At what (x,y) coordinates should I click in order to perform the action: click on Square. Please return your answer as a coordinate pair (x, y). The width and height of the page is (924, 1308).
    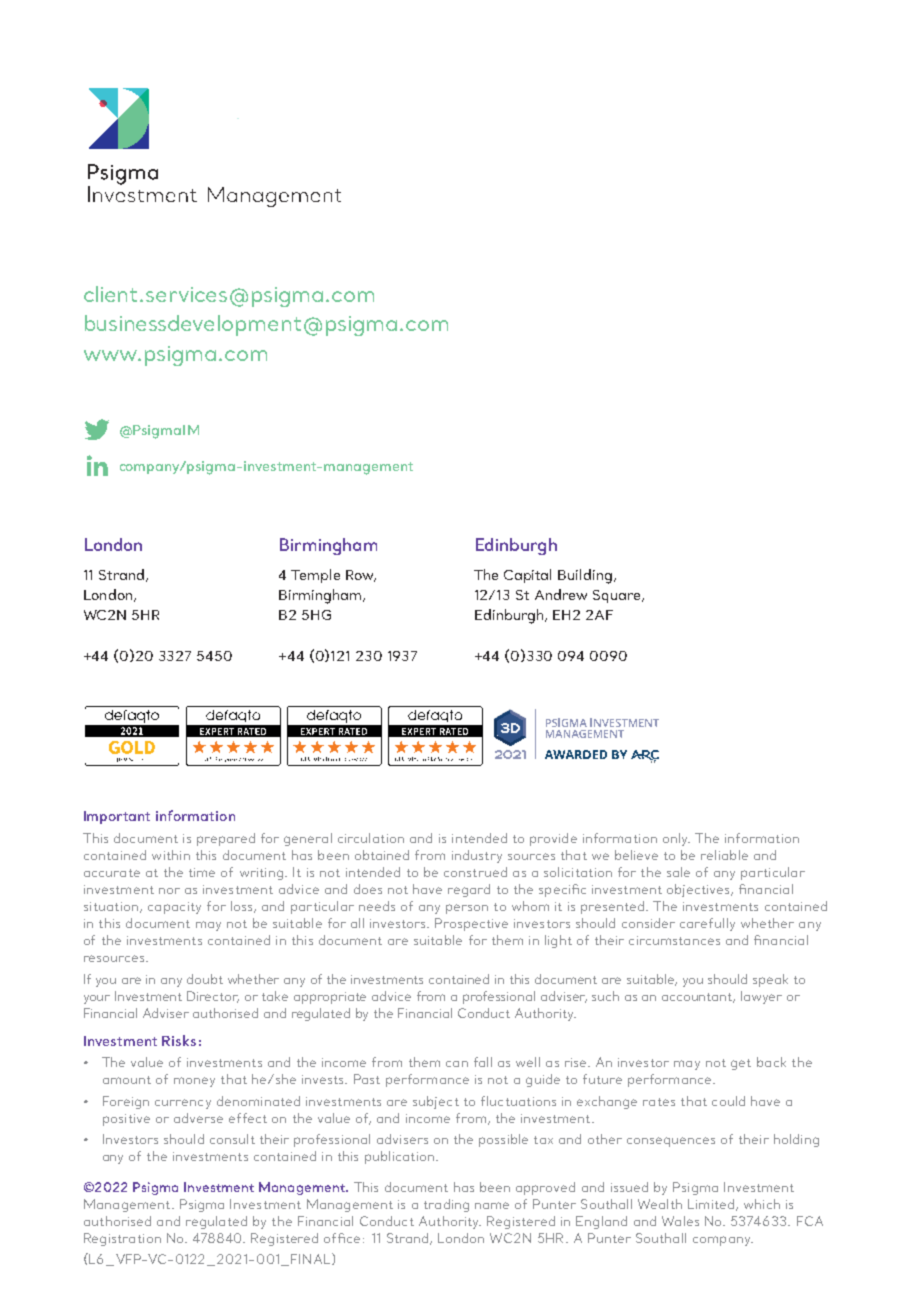
    Looking at the image, I should click on (616, 596).
